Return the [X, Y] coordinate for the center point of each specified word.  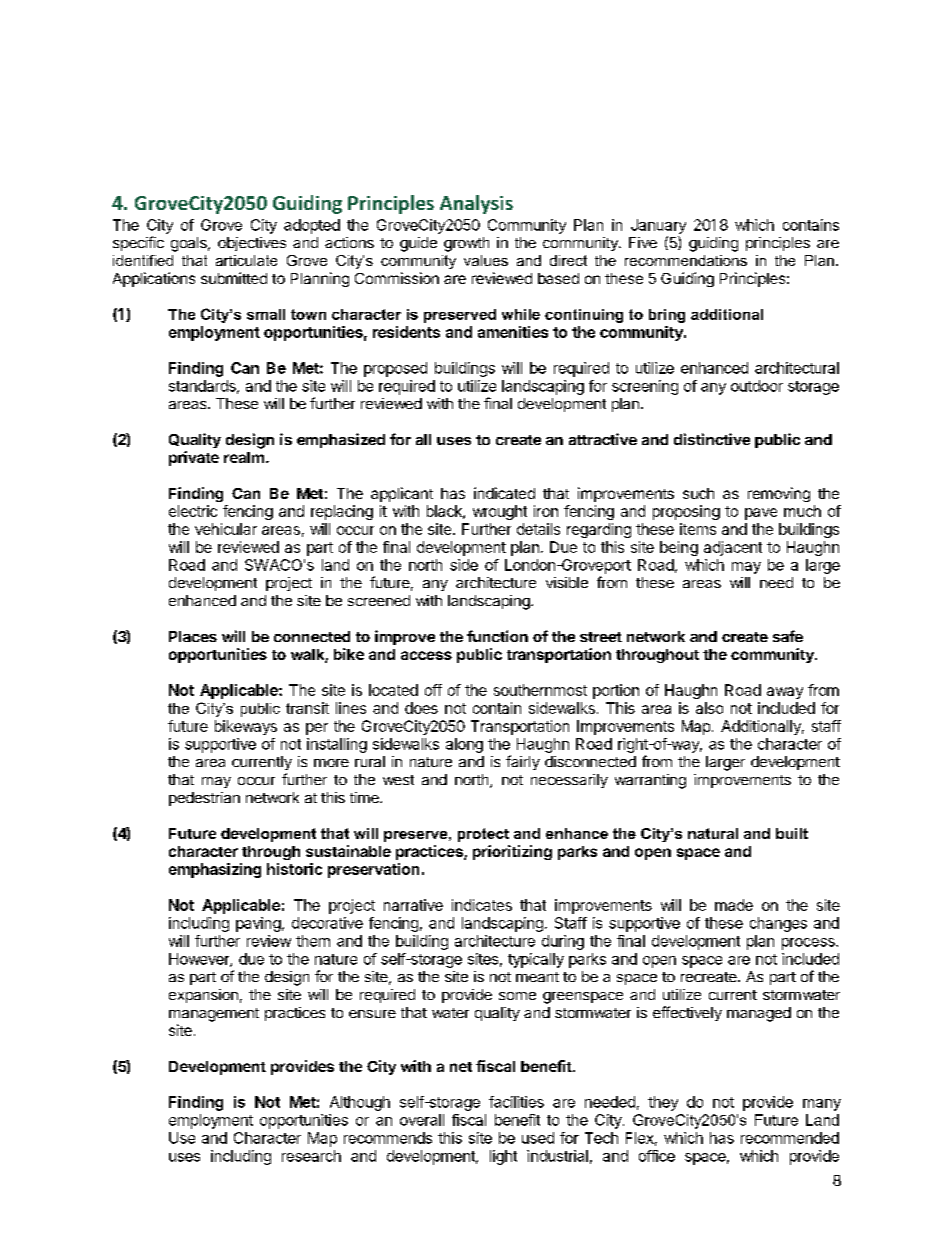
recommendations [686, 260]
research [311, 1156]
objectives [252, 244]
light [503, 1157]
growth [466, 244]
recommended [790, 1138]
